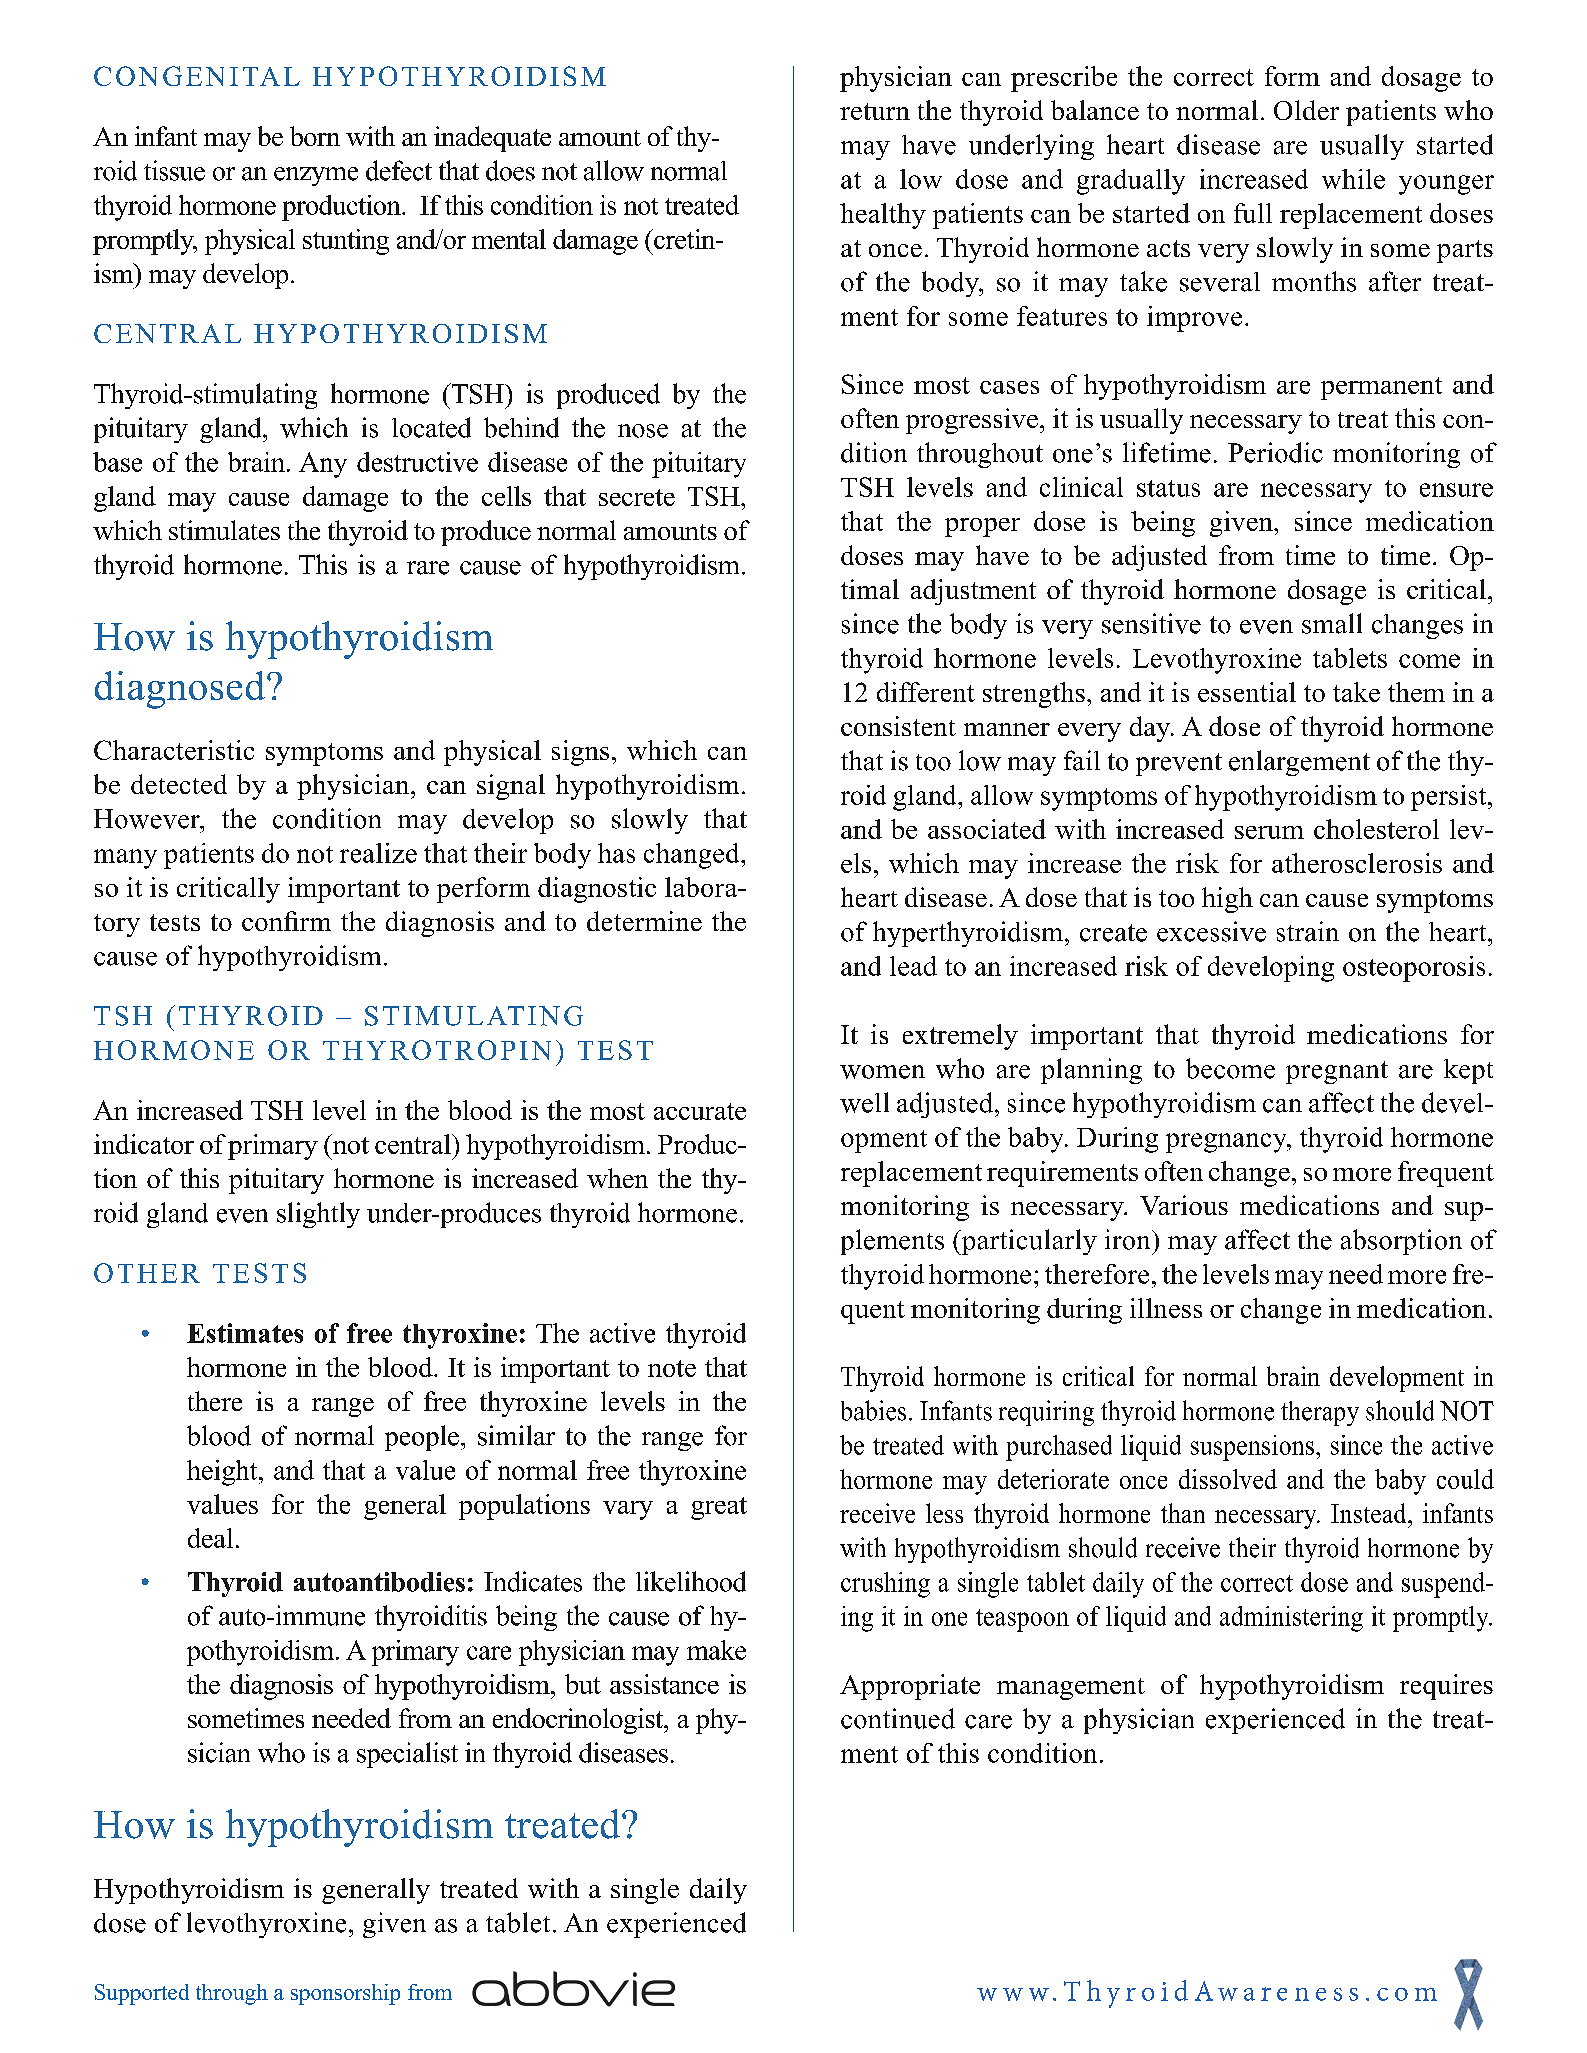 This screenshot has width=1587, height=2053. Describe the element at coordinates (315, 136) in the screenshot. I see `born` at that location.
